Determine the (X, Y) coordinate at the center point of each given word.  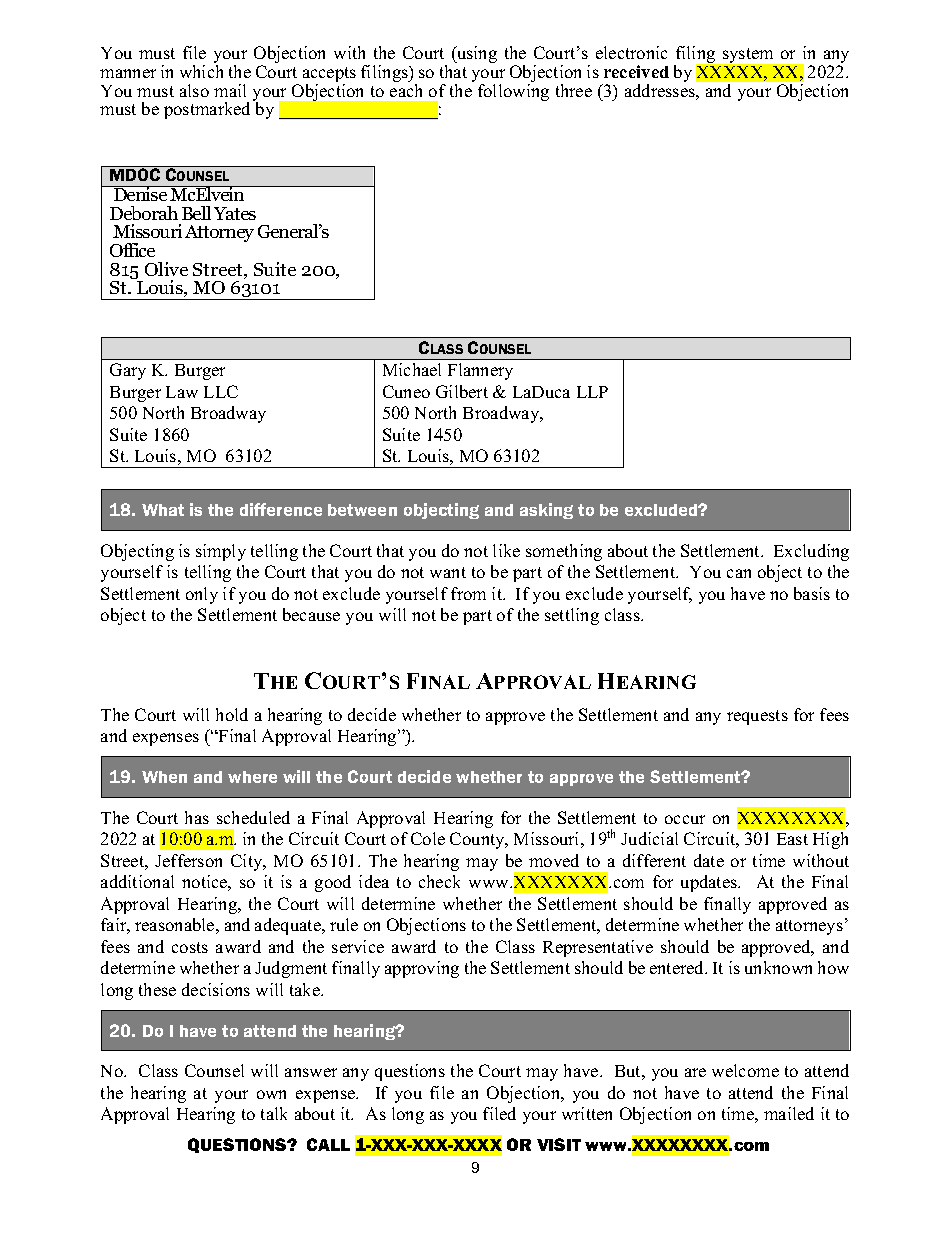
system (748, 55)
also (194, 90)
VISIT (559, 1144)
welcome (745, 1070)
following (513, 92)
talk (274, 1113)
